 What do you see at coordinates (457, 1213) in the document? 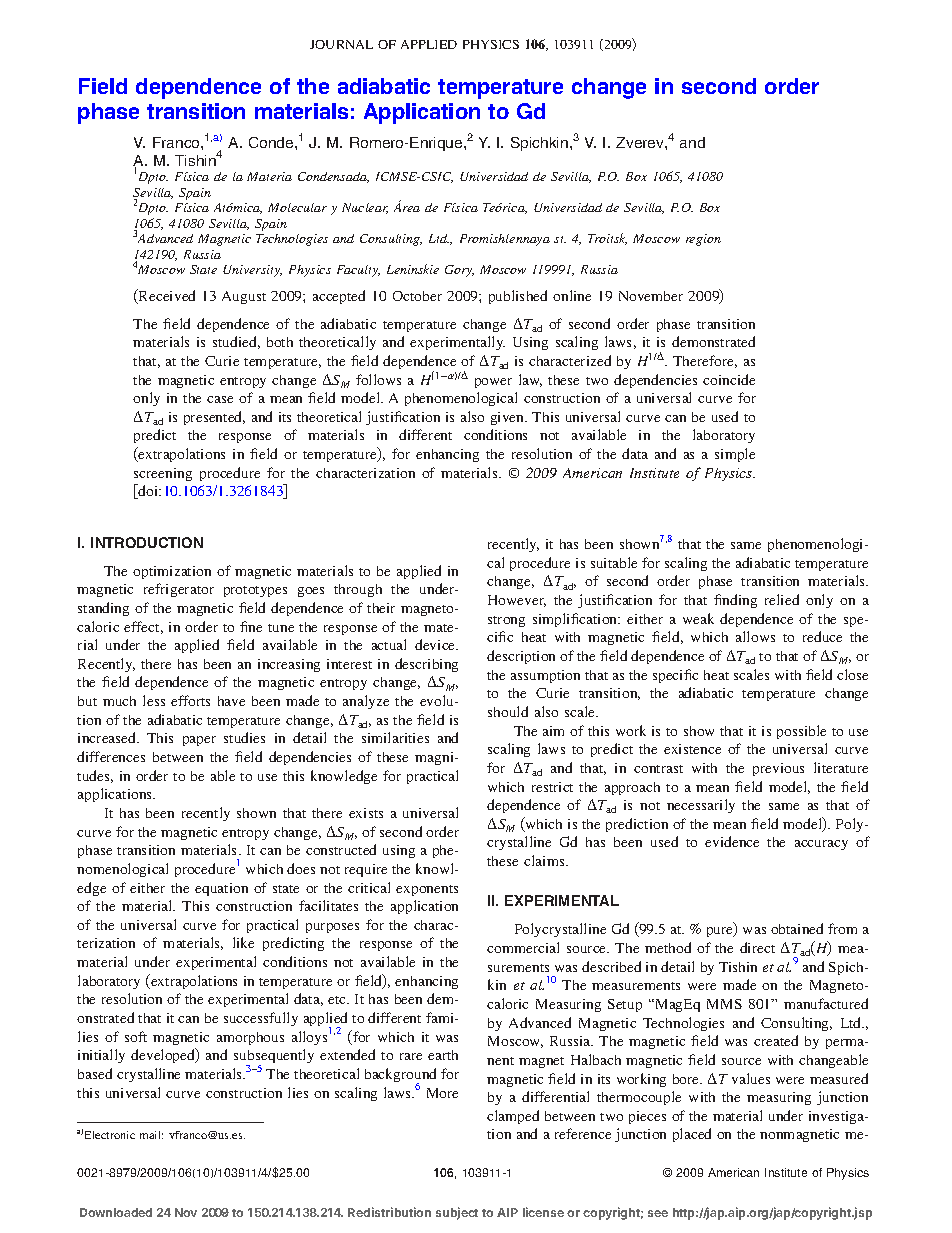
I see `subject` at bounding box center [457, 1213].
